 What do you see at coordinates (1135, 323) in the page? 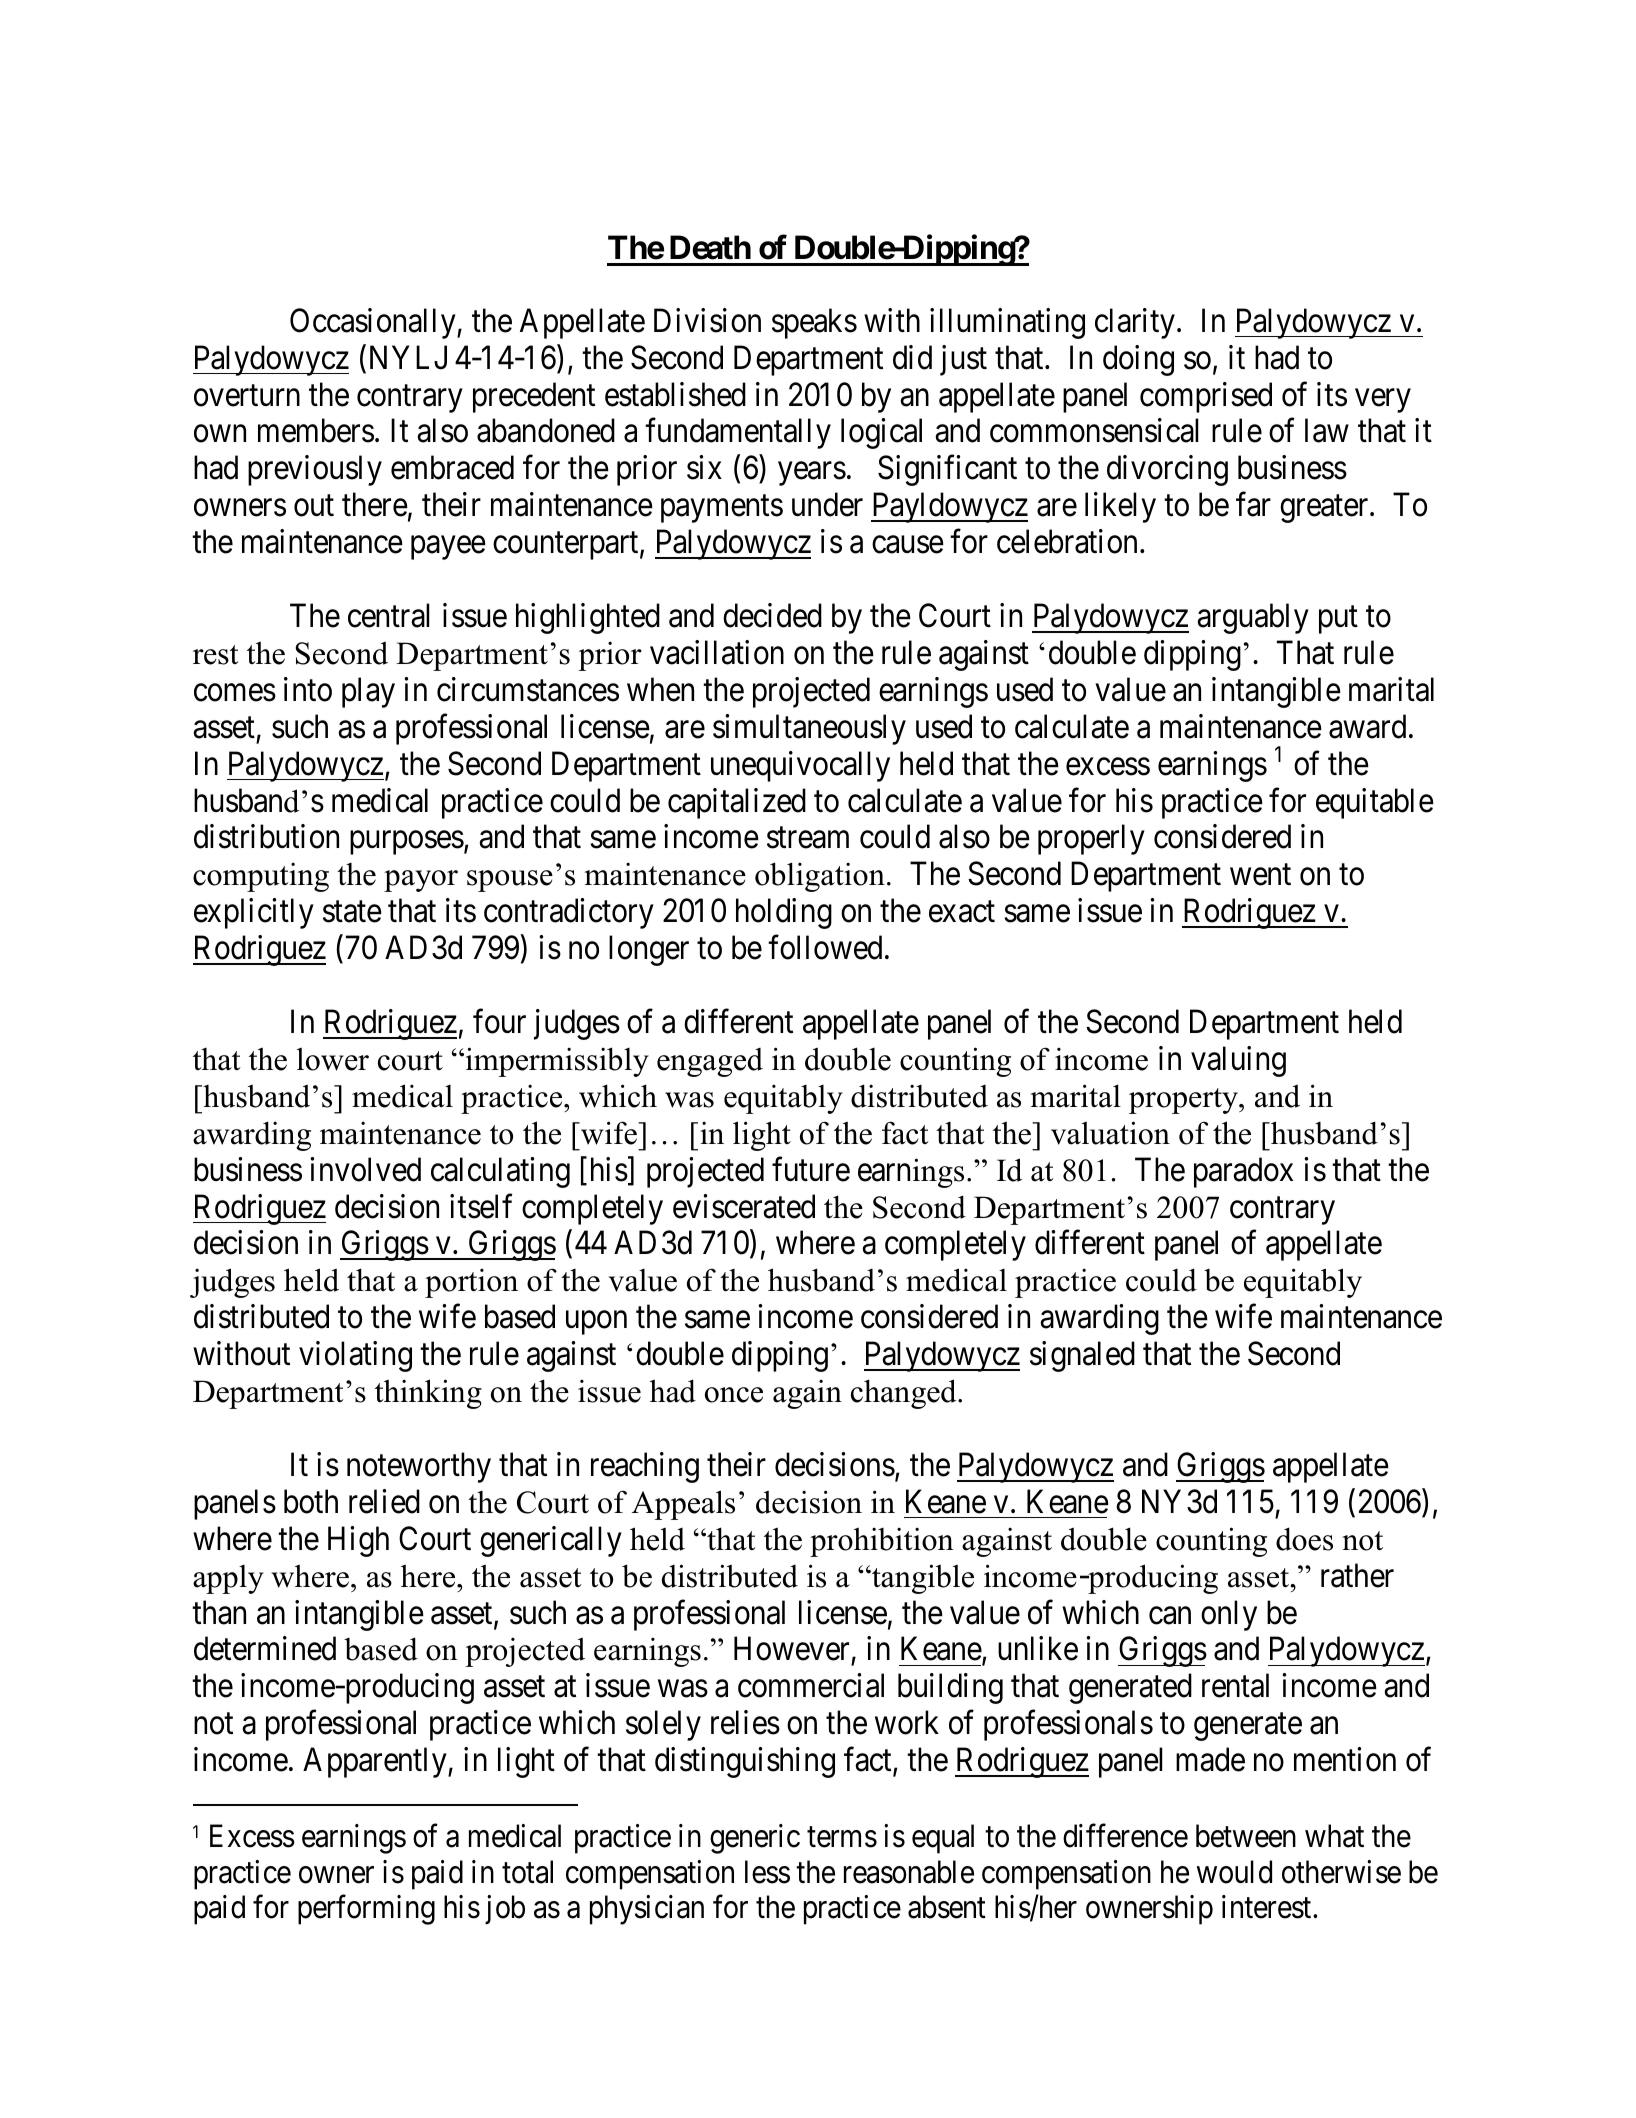
I see `clarity` at bounding box center [1135, 323].
